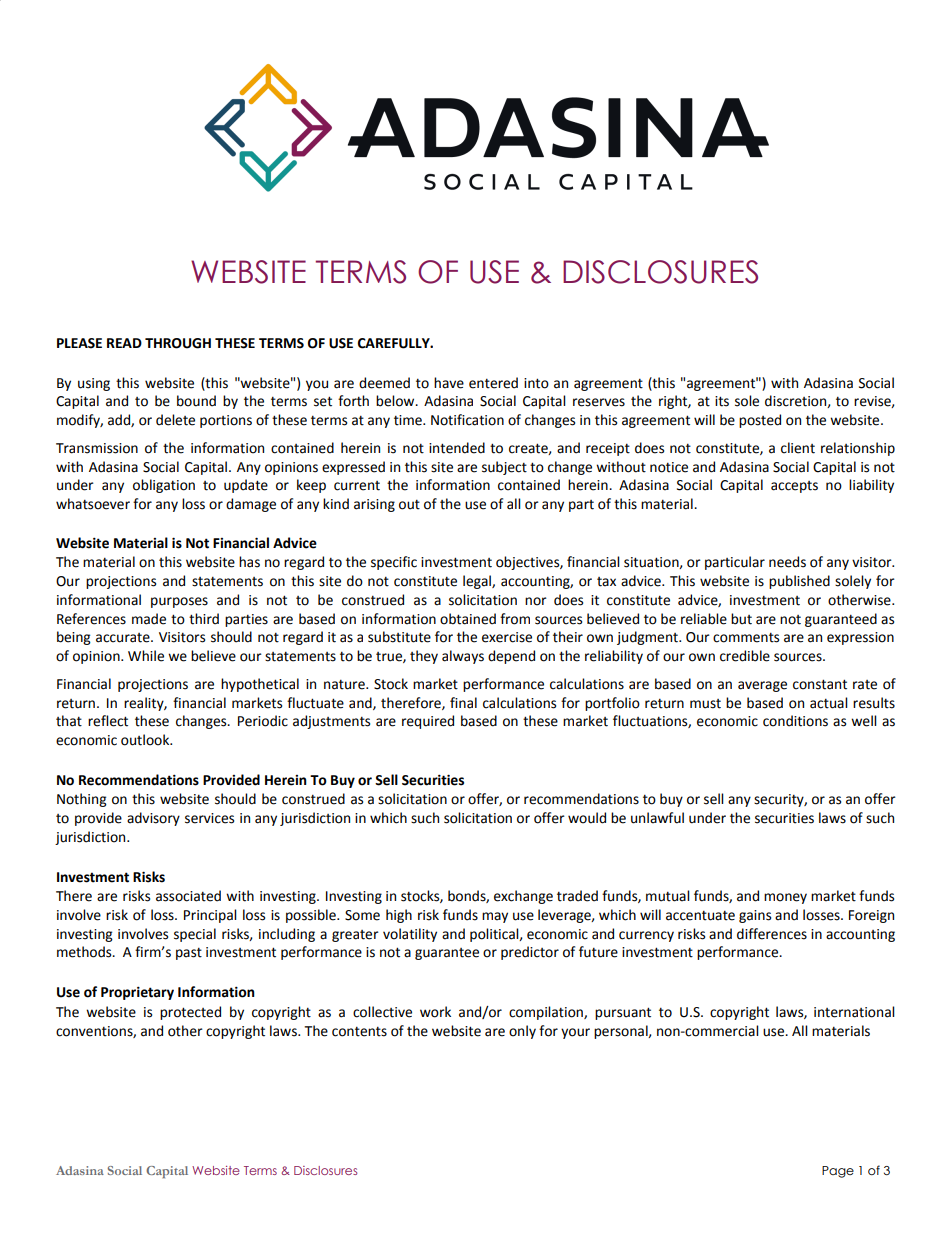  Describe the element at coordinates (178, 343) in the image. I see `THROUGH` at that location.
